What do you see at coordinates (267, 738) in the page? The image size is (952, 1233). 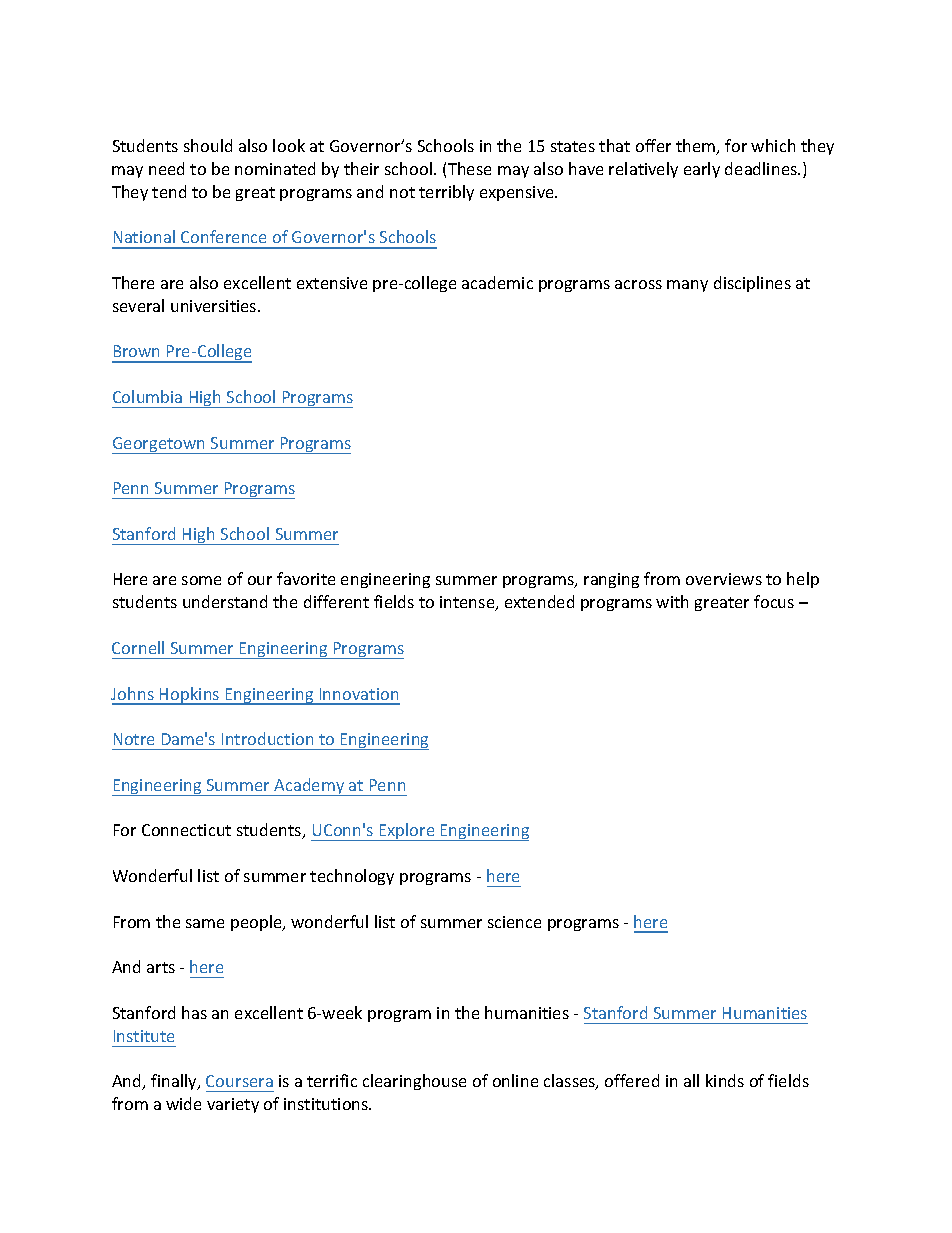 I see `Introduction` at bounding box center [267, 738].
